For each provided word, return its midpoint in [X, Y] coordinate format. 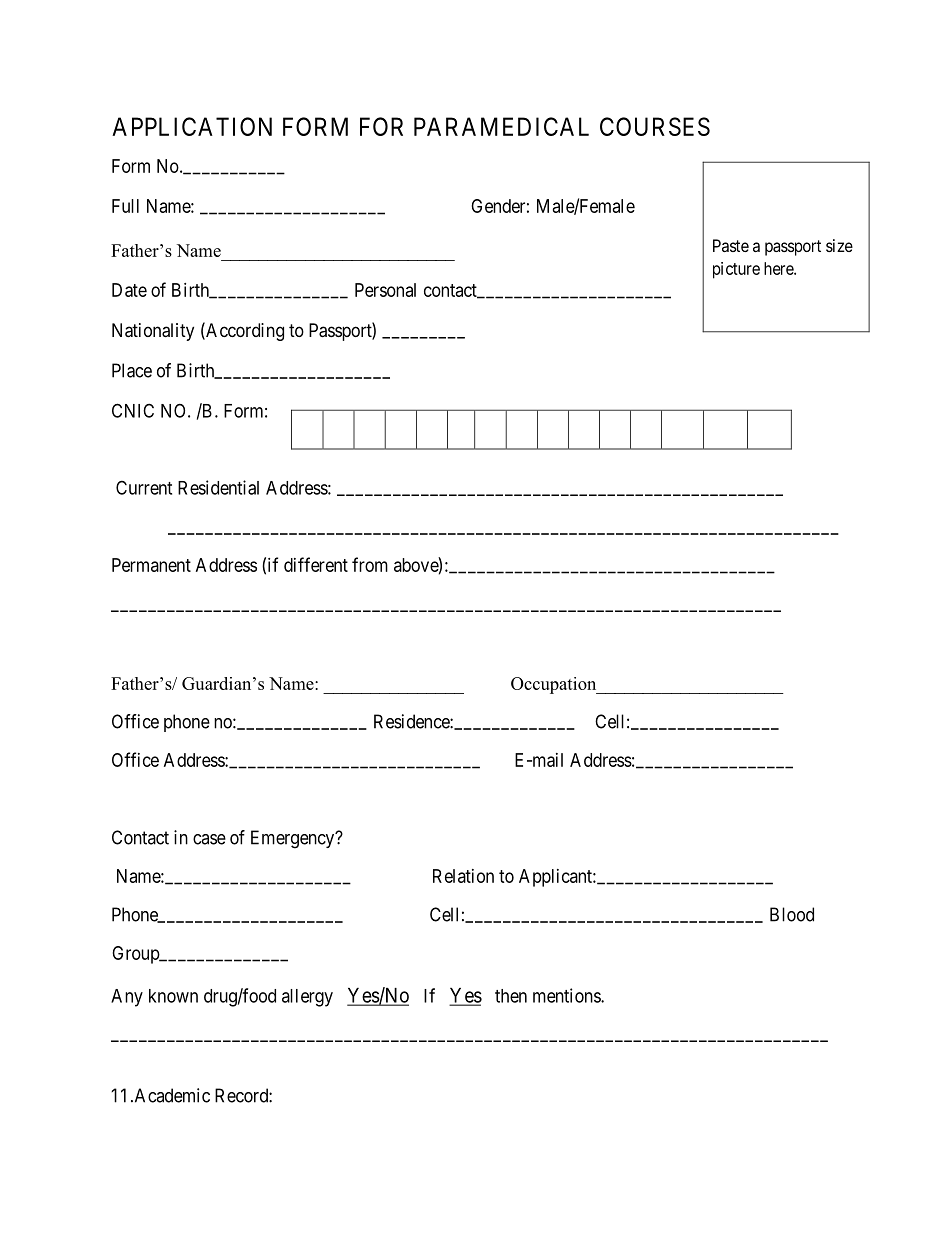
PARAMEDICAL [501, 126]
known [173, 996]
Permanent [151, 565]
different [316, 564]
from [370, 564]
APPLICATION [192, 126]
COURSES [655, 126]
